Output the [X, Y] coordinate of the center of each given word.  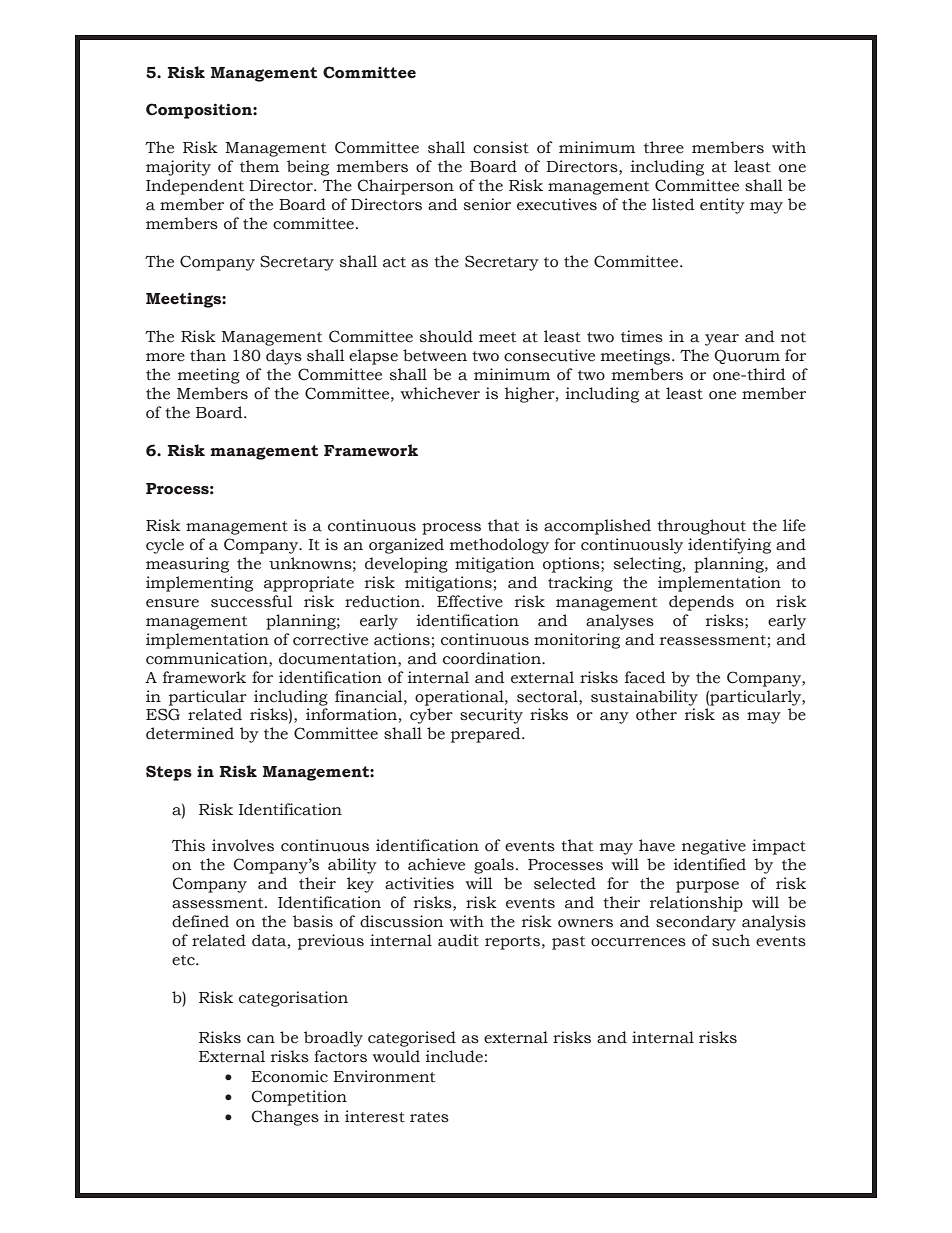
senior [487, 204]
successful [252, 601]
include [454, 1056]
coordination [493, 658]
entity [722, 206]
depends [701, 603]
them [259, 166]
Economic [289, 1076]
